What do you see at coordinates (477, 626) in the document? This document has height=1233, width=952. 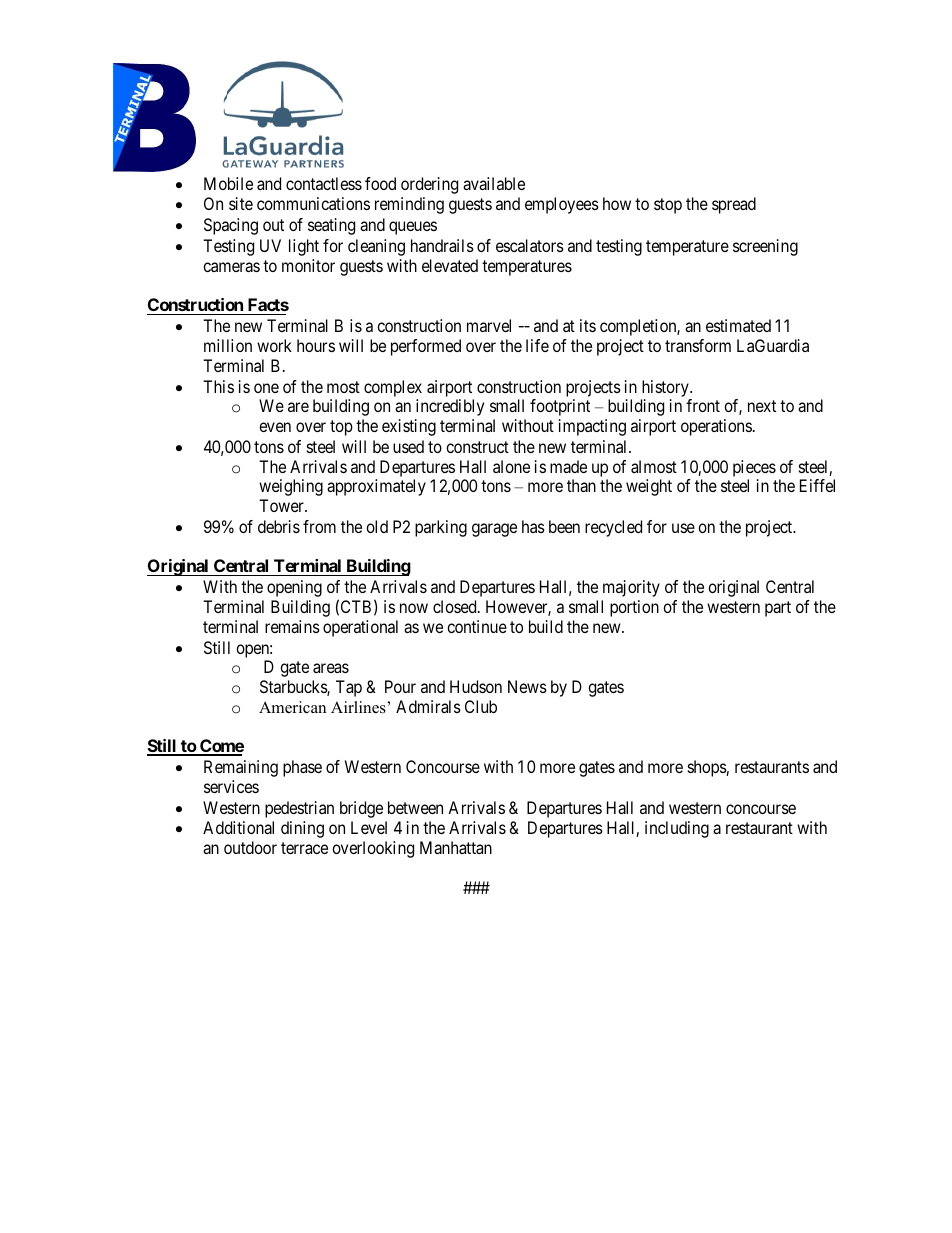 I see `continue` at bounding box center [477, 626].
